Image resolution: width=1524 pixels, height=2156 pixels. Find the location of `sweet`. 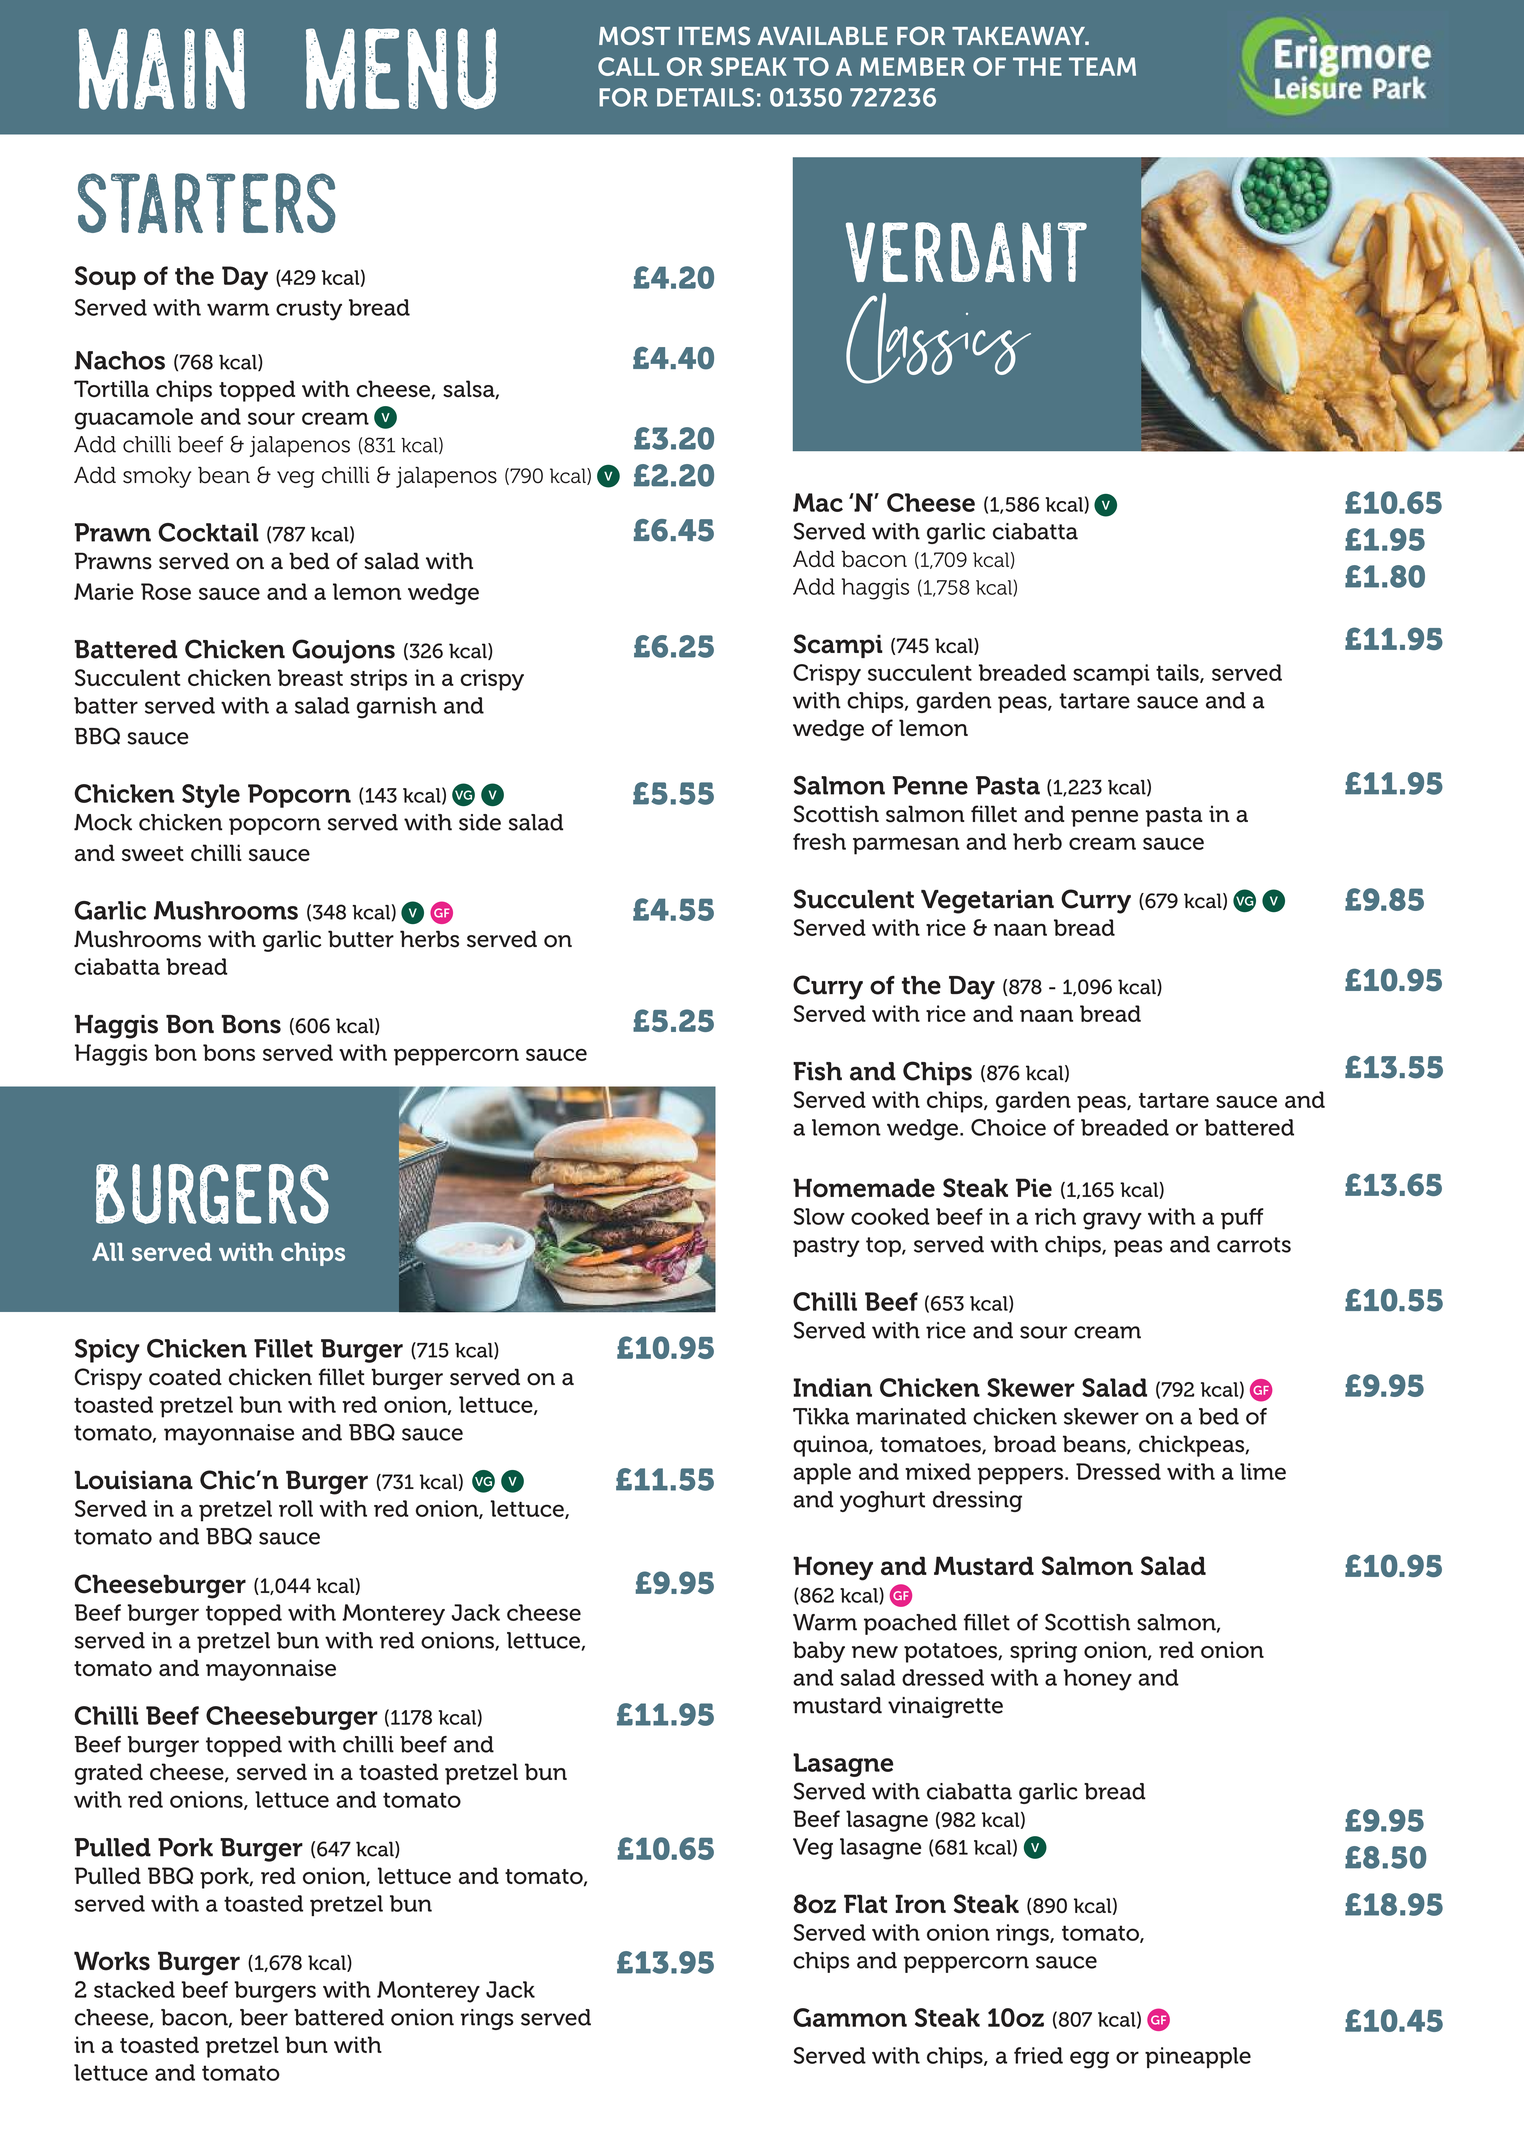

sweet is located at coordinates (153, 854).
